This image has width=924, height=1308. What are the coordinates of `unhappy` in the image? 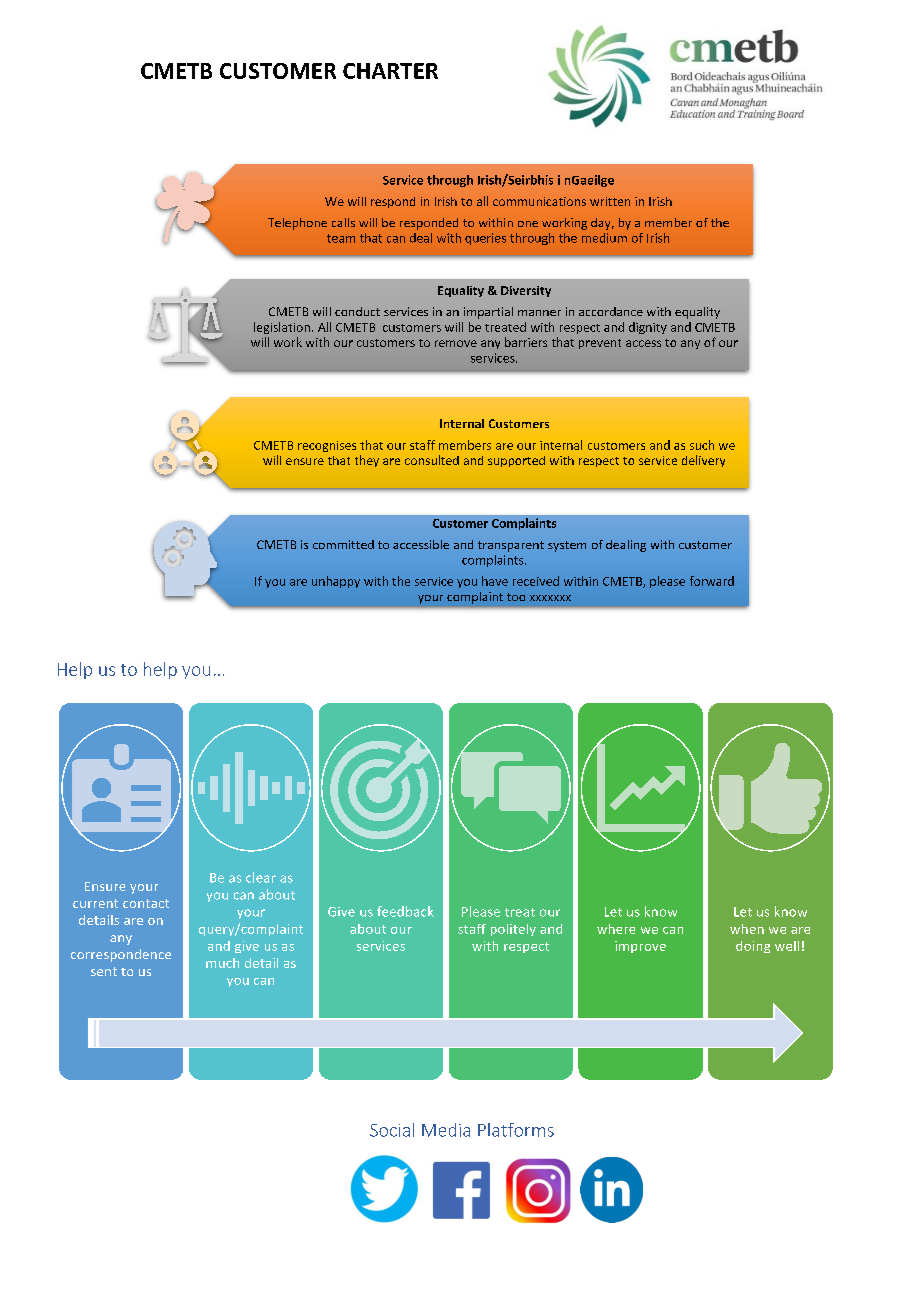 It's located at (336, 582).
